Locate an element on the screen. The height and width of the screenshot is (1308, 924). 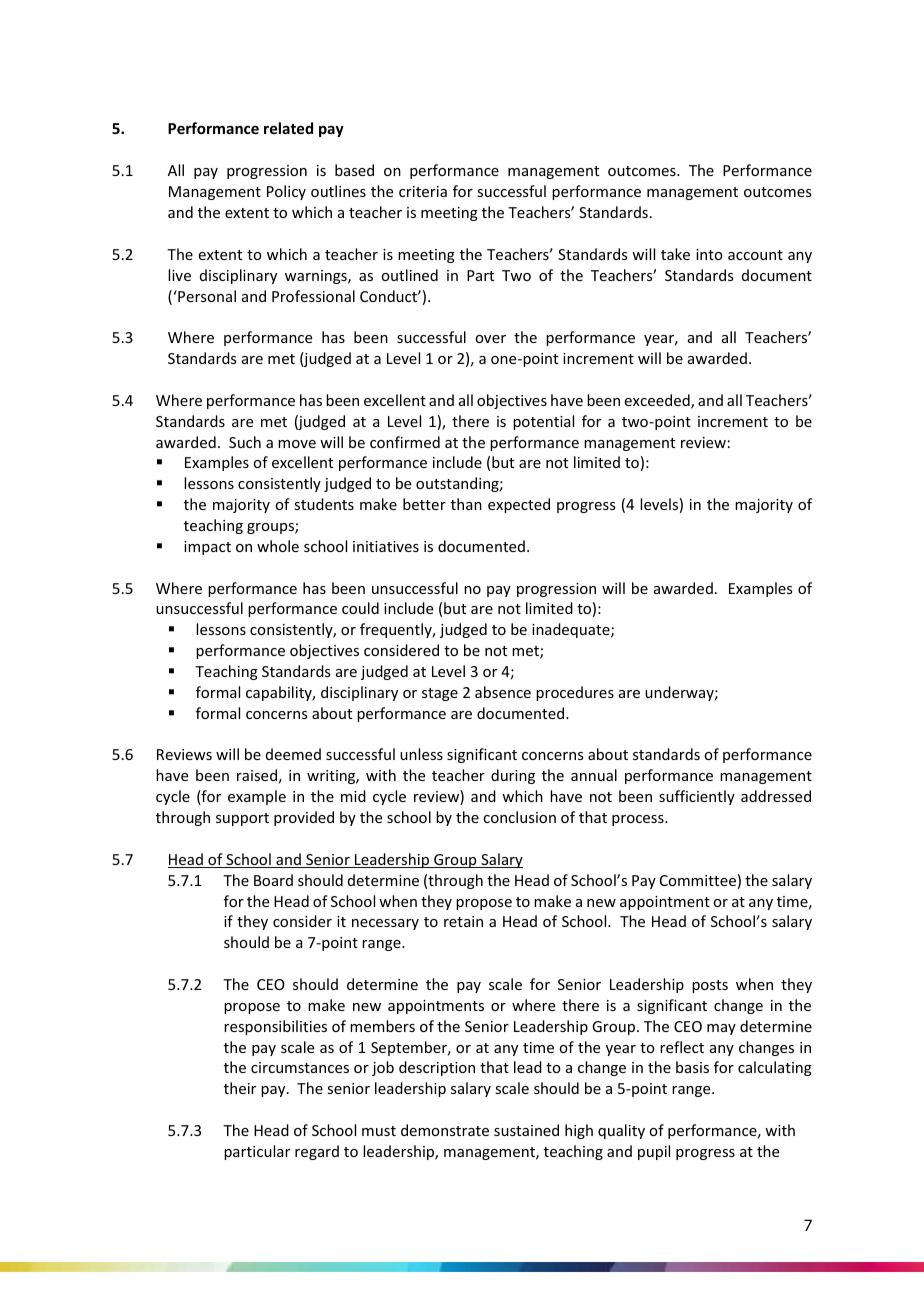
into is located at coordinates (709, 254).
